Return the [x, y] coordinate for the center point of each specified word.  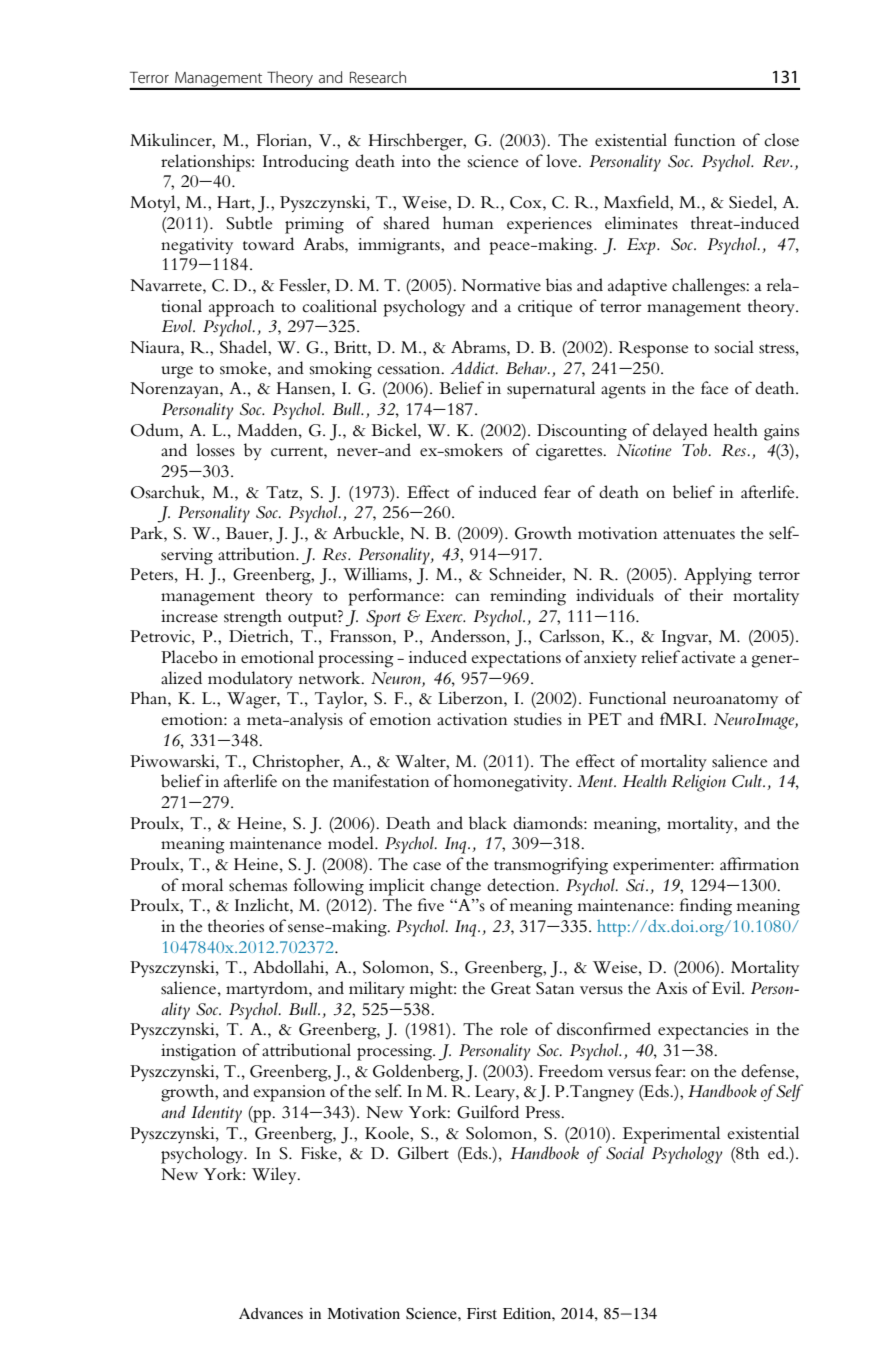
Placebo [189, 657]
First [482, 1313]
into [416, 161]
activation [472, 719]
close [781, 140]
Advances [271, 1313]
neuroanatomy [725, 701]
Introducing [306, 163]
